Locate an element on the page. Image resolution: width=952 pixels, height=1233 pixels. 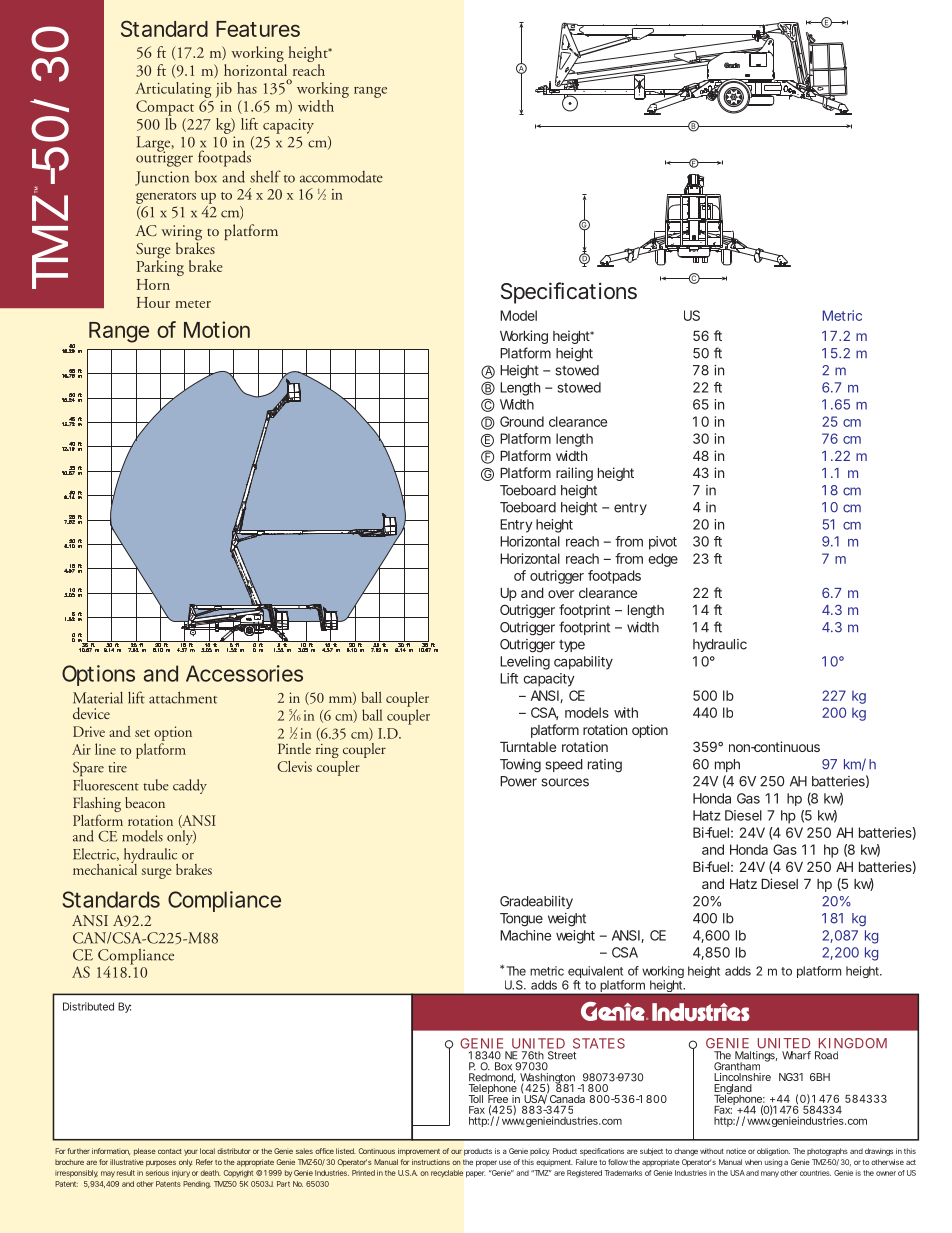
contact is located at coordinates (170, 1151).
